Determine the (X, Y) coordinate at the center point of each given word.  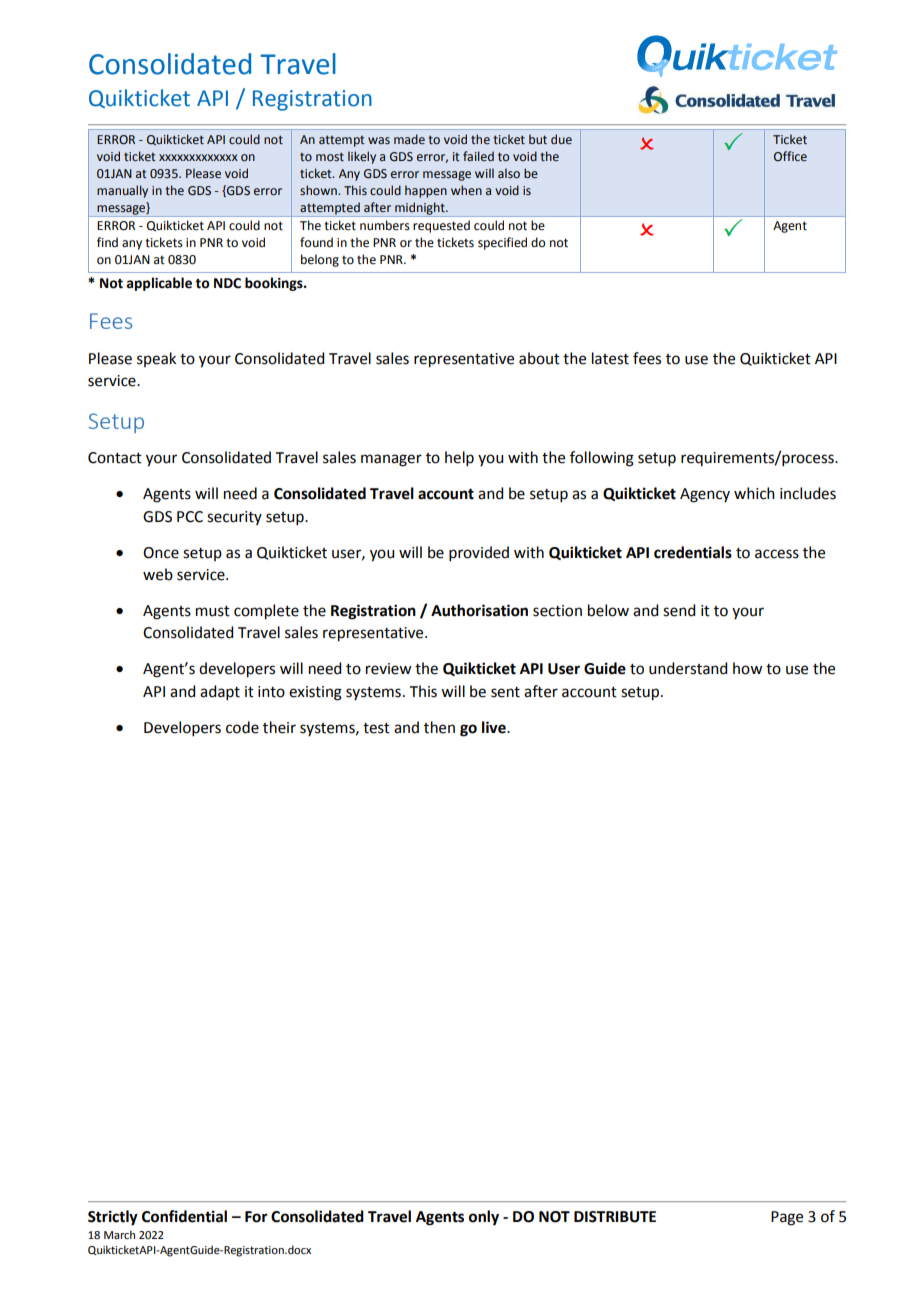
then (439, 727)
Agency (705, 495)
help (459, 458)
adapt (220, 692)
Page (787, 1218)
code (242, 727)
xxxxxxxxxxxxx (198, 157)
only (484, 1218)
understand (688, 668)
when (466, 190)
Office (790, 156)
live (495, 727)
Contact (115, 458)
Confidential (184, 1216)
